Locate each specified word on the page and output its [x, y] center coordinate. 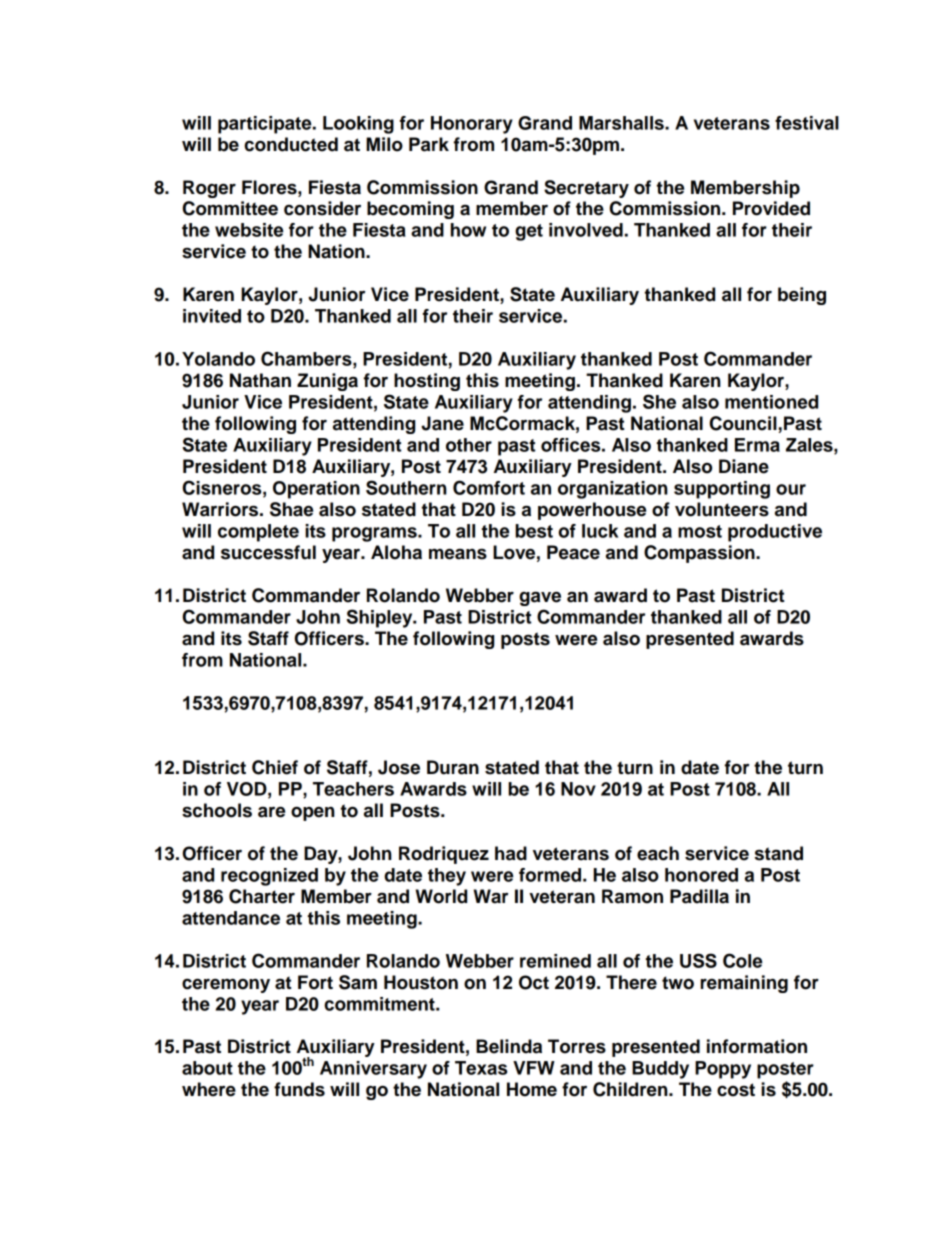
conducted [291, 144]
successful [268, 552]
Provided [771, 208]
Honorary [472, 125]
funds [299, 1089]
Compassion [700, 554]
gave [540, 598]
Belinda [509, 1046]
